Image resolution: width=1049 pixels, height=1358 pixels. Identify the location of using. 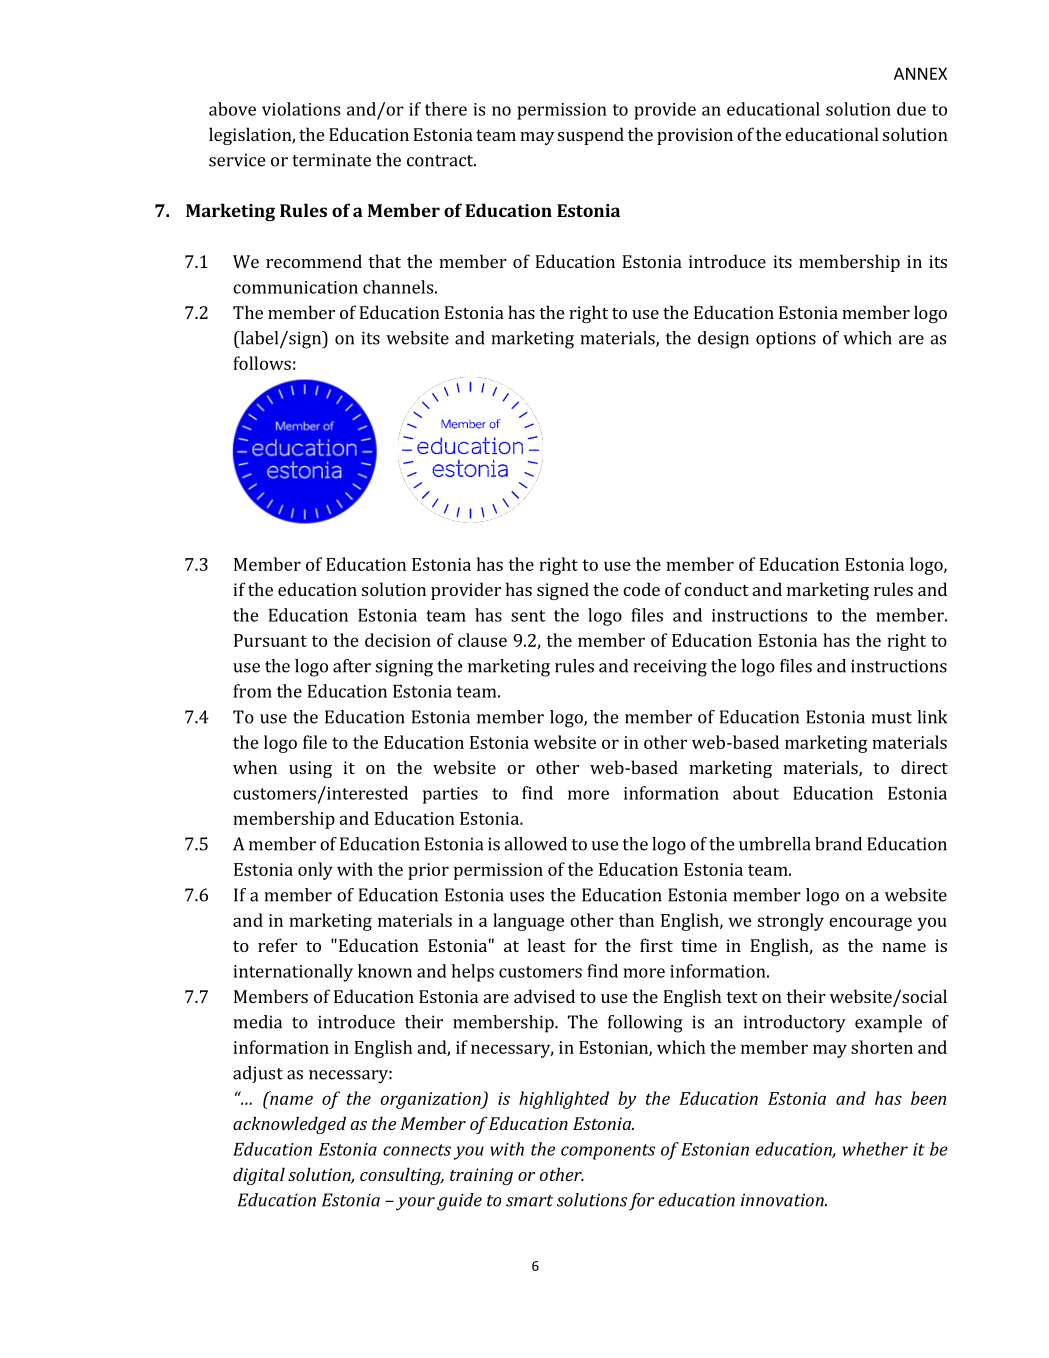
(310, 769).
